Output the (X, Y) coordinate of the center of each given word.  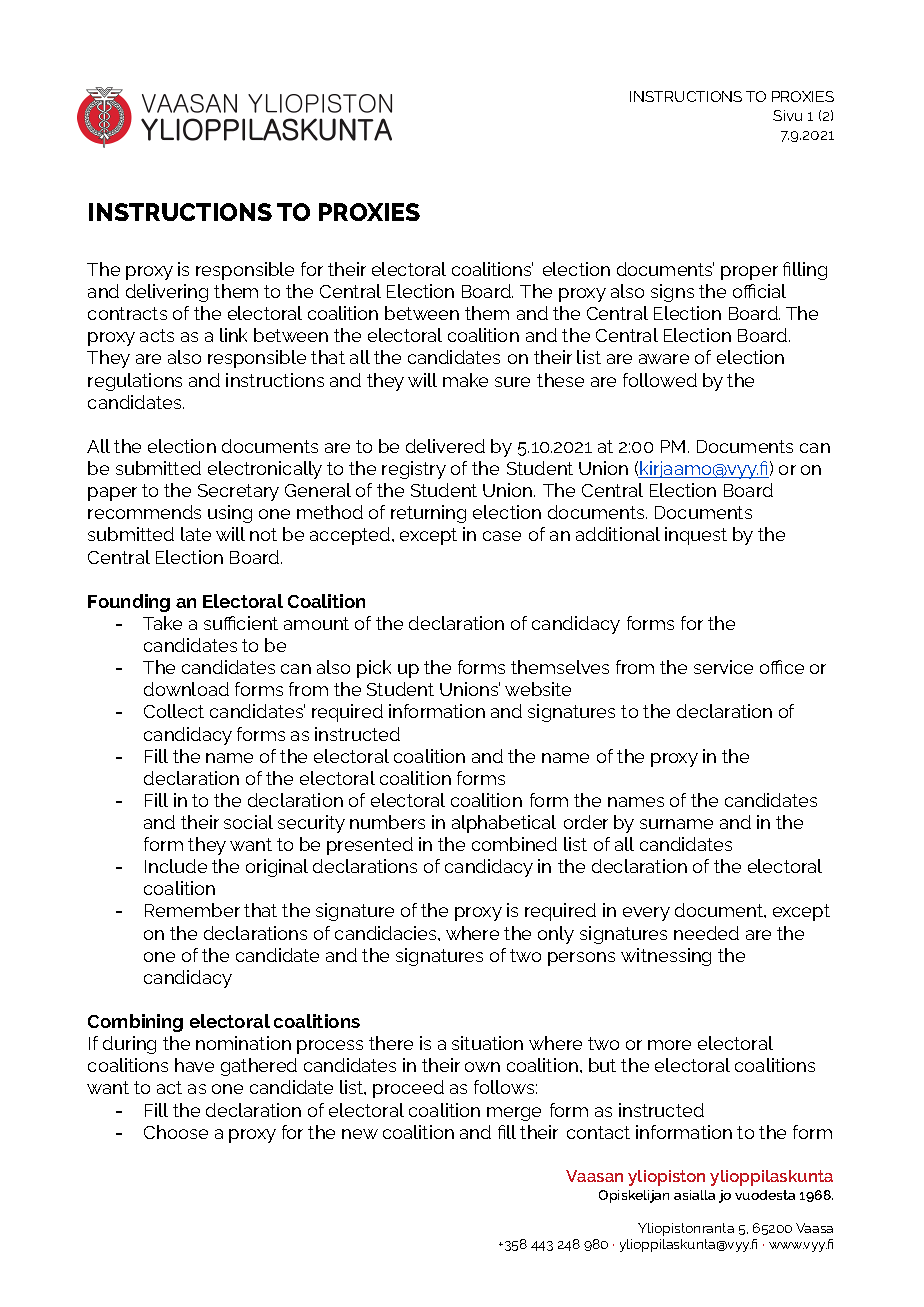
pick (374, 669)
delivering (167, 293)
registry (414, 470)
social (248, 822)
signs (672, 293)
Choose (176, 1132)
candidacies (387, 933)
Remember (192, 910)
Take (162, 623)
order (586, 822)
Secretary (238, 492)
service (723, 667)
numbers (387, 822)
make (465, 380)
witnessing (666, 957)
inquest (696, 536)
